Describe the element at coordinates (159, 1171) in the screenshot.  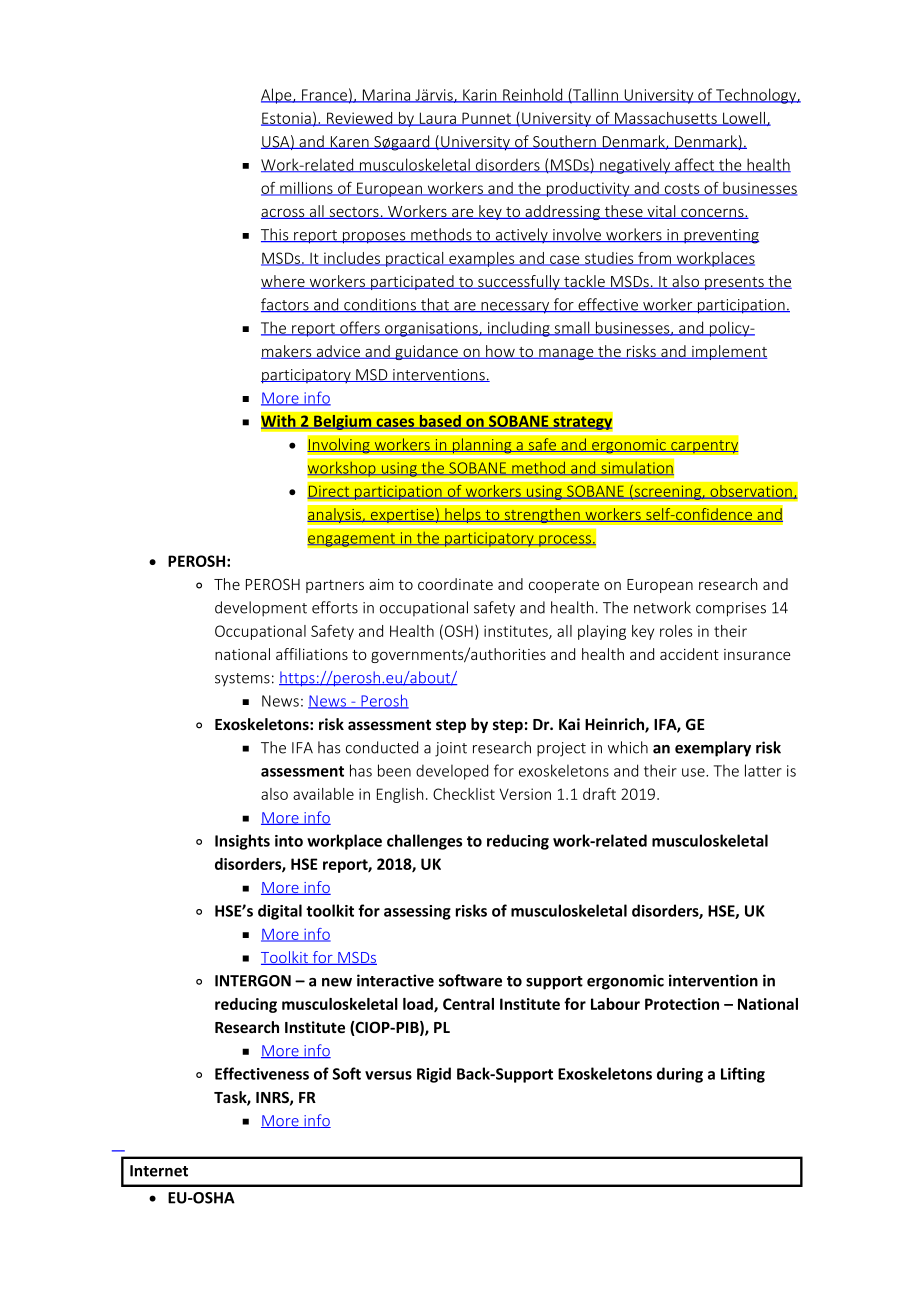
I see `Internet` at that location.
